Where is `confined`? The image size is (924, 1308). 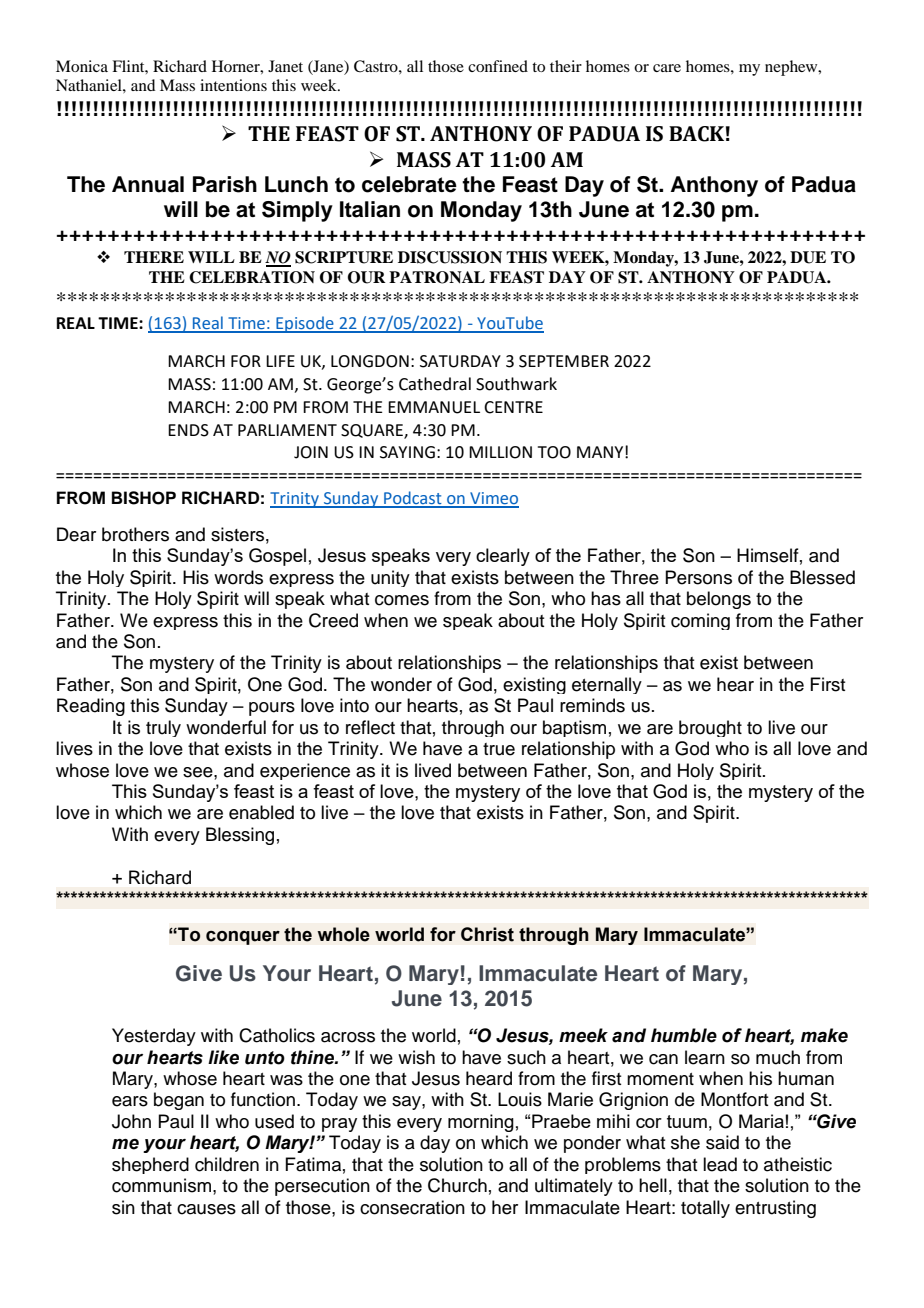 confined is located at coordinates (498, 66).
